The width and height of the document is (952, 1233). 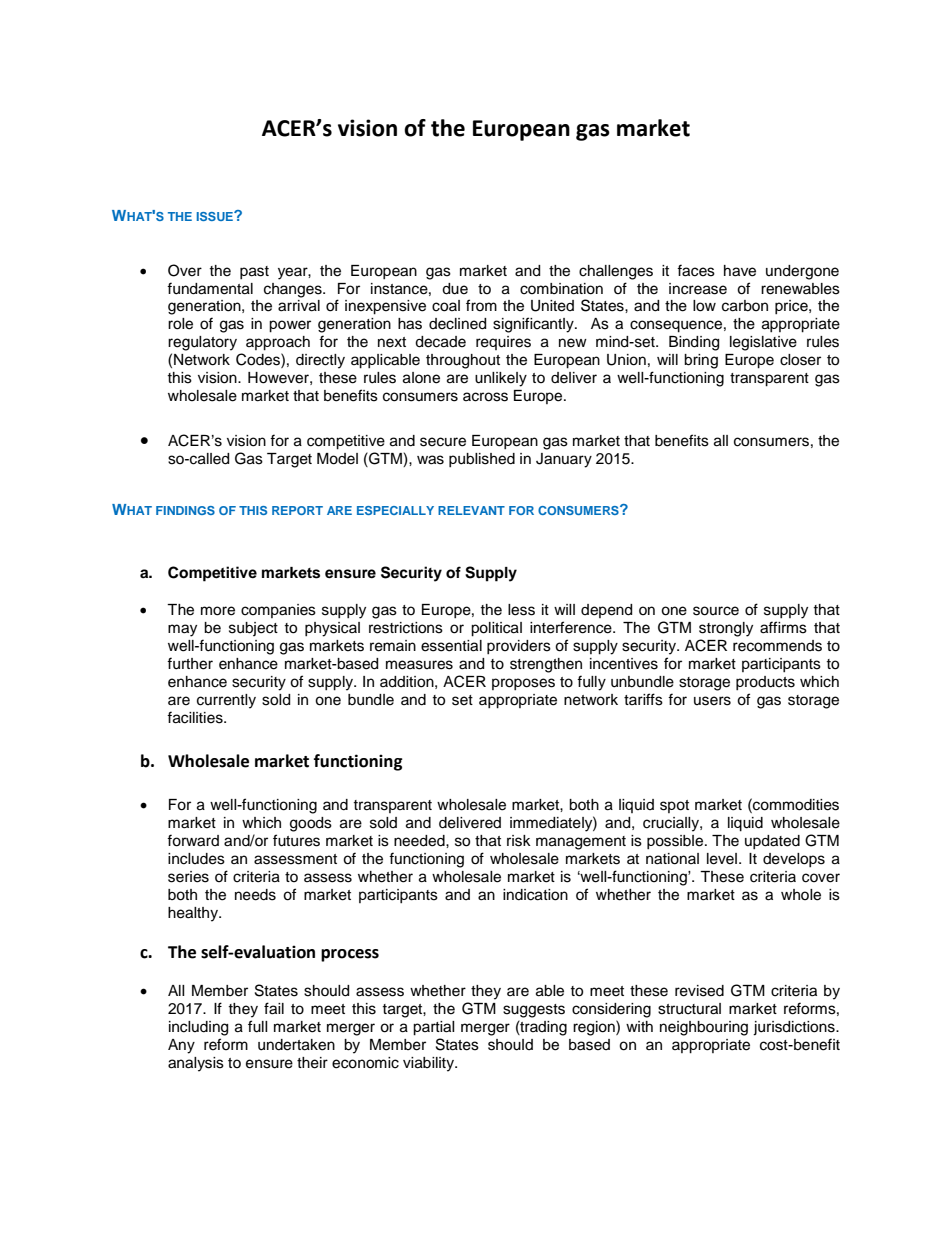 What do you see at coordinates (716, 611) in the document?
I see `source` at bounding box center [716, 611].
